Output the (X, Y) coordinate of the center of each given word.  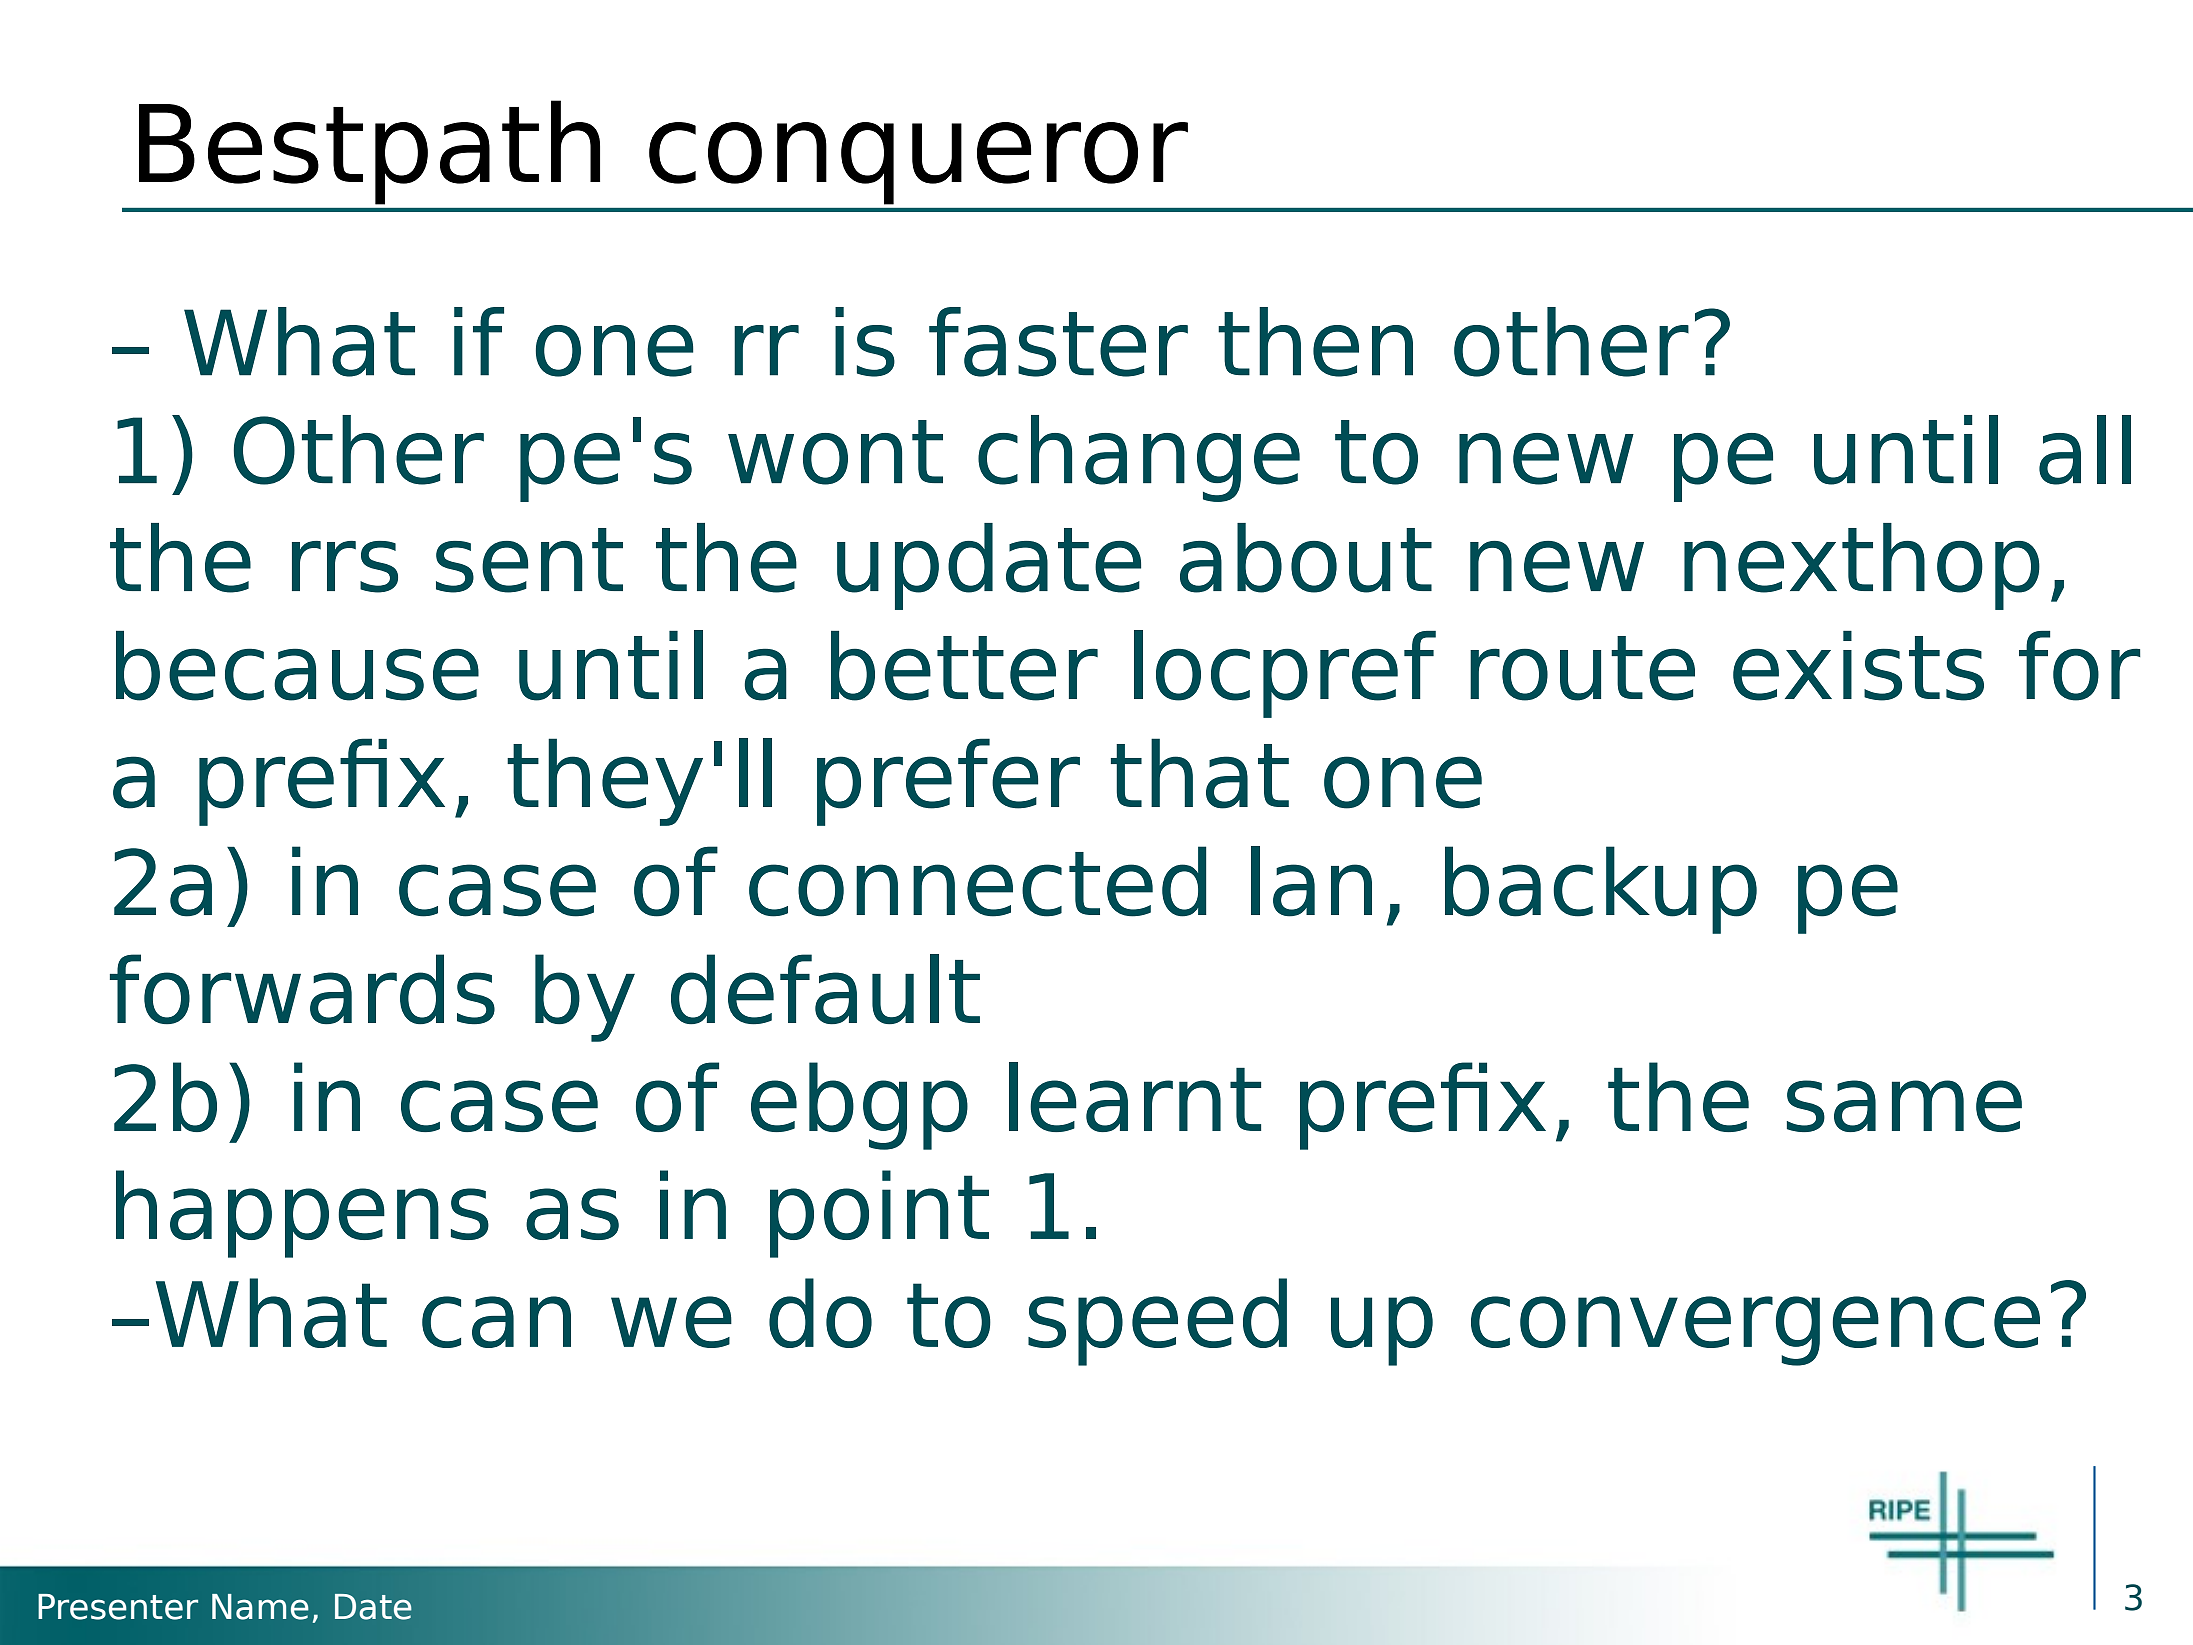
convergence (1755, 1331)
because (297, 666)
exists (1858, 666)
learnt (1135, 1097)
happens (302, 1214)
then (1315, 342)
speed (1157, 1322)
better (964, 666)
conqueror (918, 163)
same (1904, 1106)
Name (260, 1607)
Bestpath (369, 152)
